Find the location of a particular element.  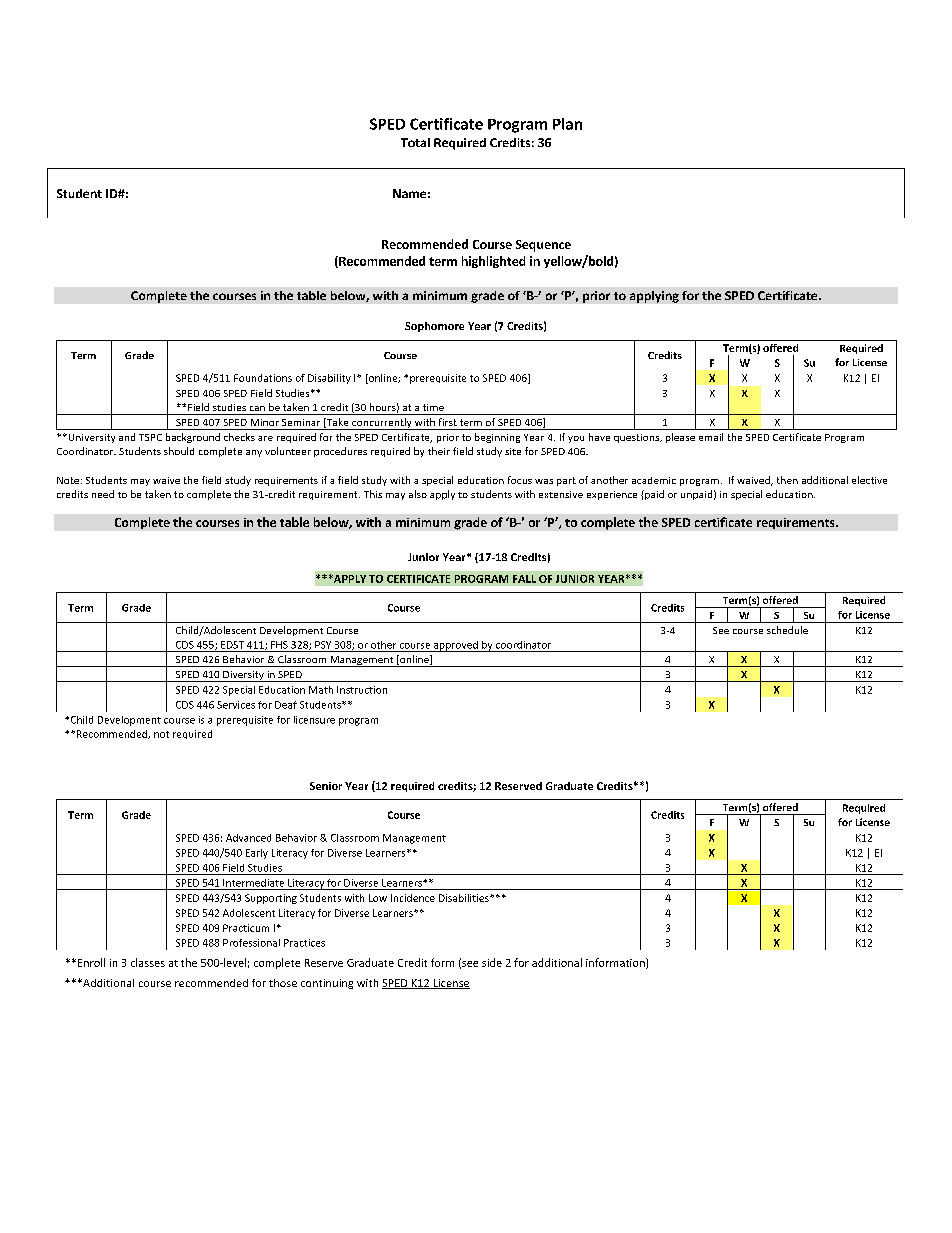

Sequence is located at coordinates (543, 246).
